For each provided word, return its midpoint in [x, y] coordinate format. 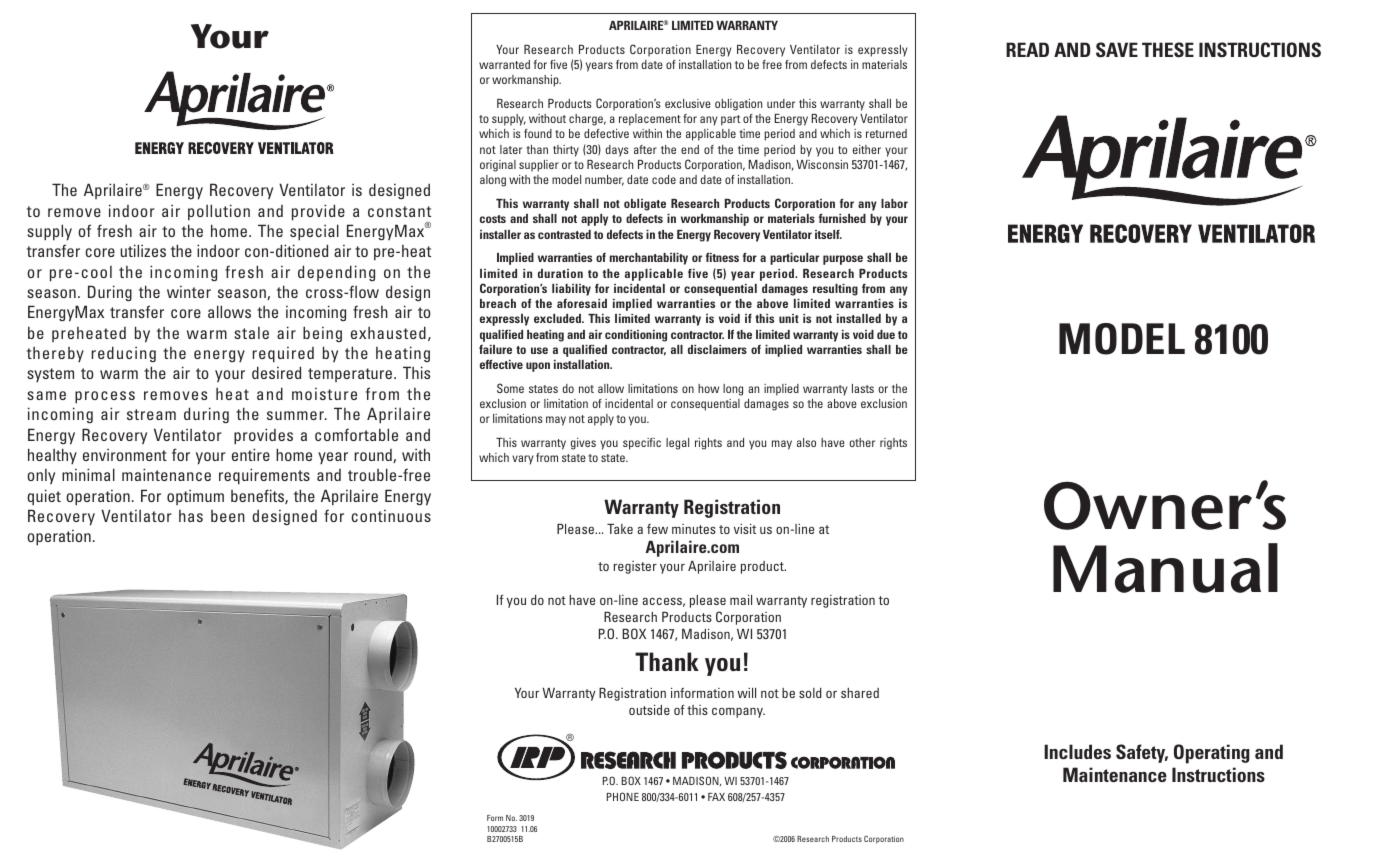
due [886, 334]
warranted [504, 64]
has [191, 516]
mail [741, 600]
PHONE [623, 796]
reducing [124, 354]
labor [894, 203]
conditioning [636, 336]
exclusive [688, 103]
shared [860, 693]
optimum [195, 497]
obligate [645, 205]
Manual [1165, 568]
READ [1027, 49]
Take [620, 529]
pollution [219, 212]
